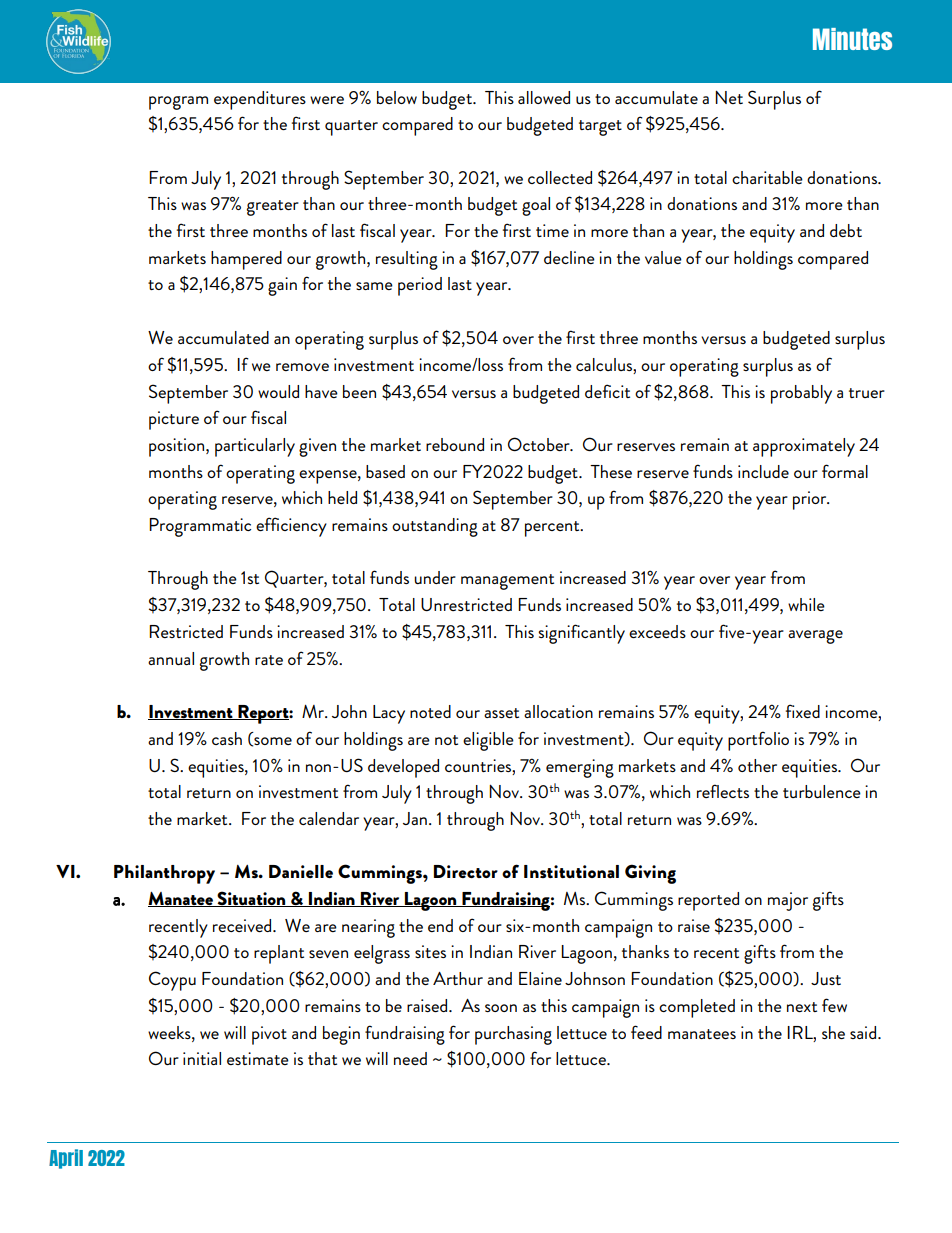 This page has width=952, height=1233. Describe the element at coordinates (397, 97) in the page. I see `below` at that location.
